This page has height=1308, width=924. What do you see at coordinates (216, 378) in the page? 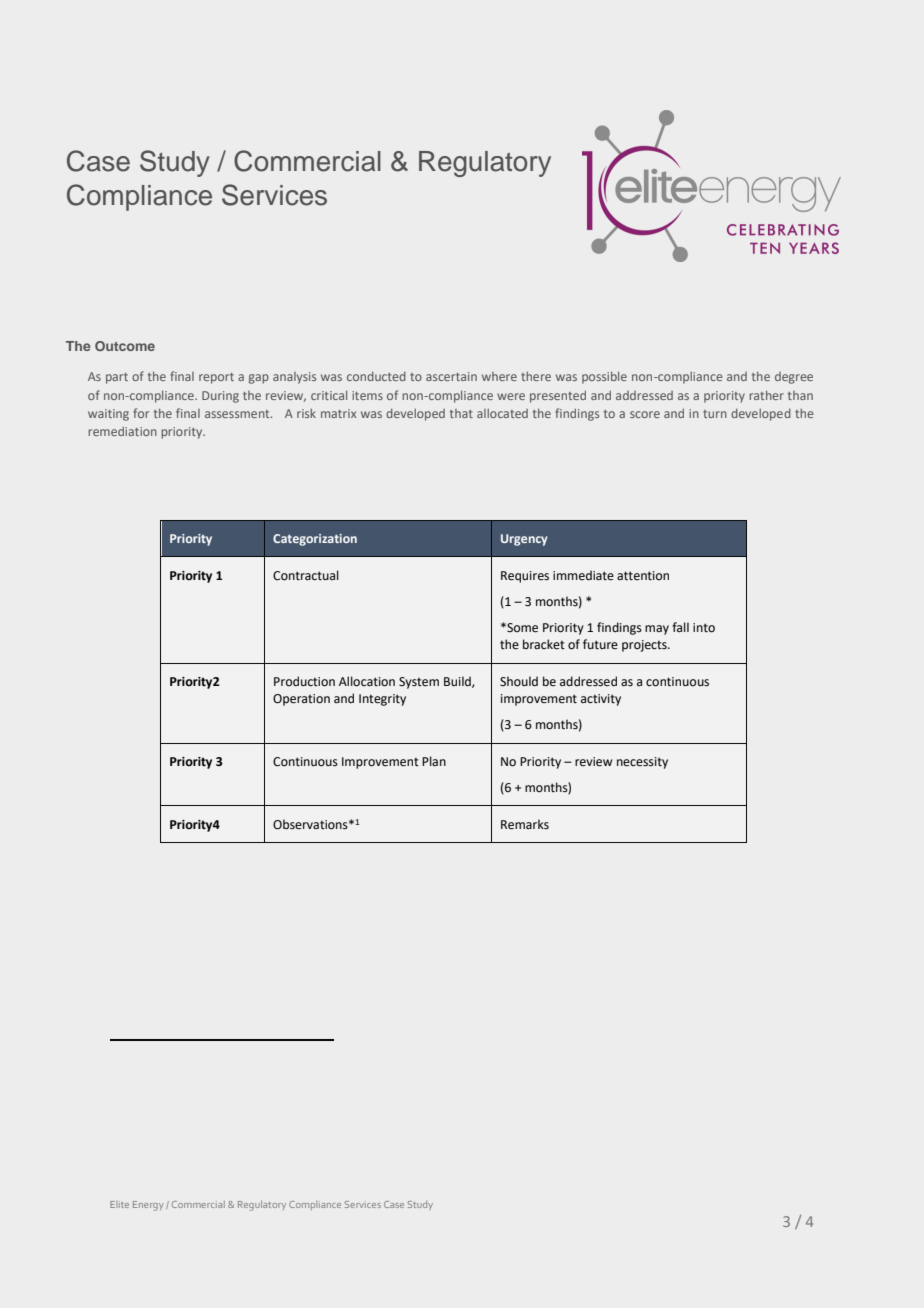
I see `report` at bounding box center [216, 378].
